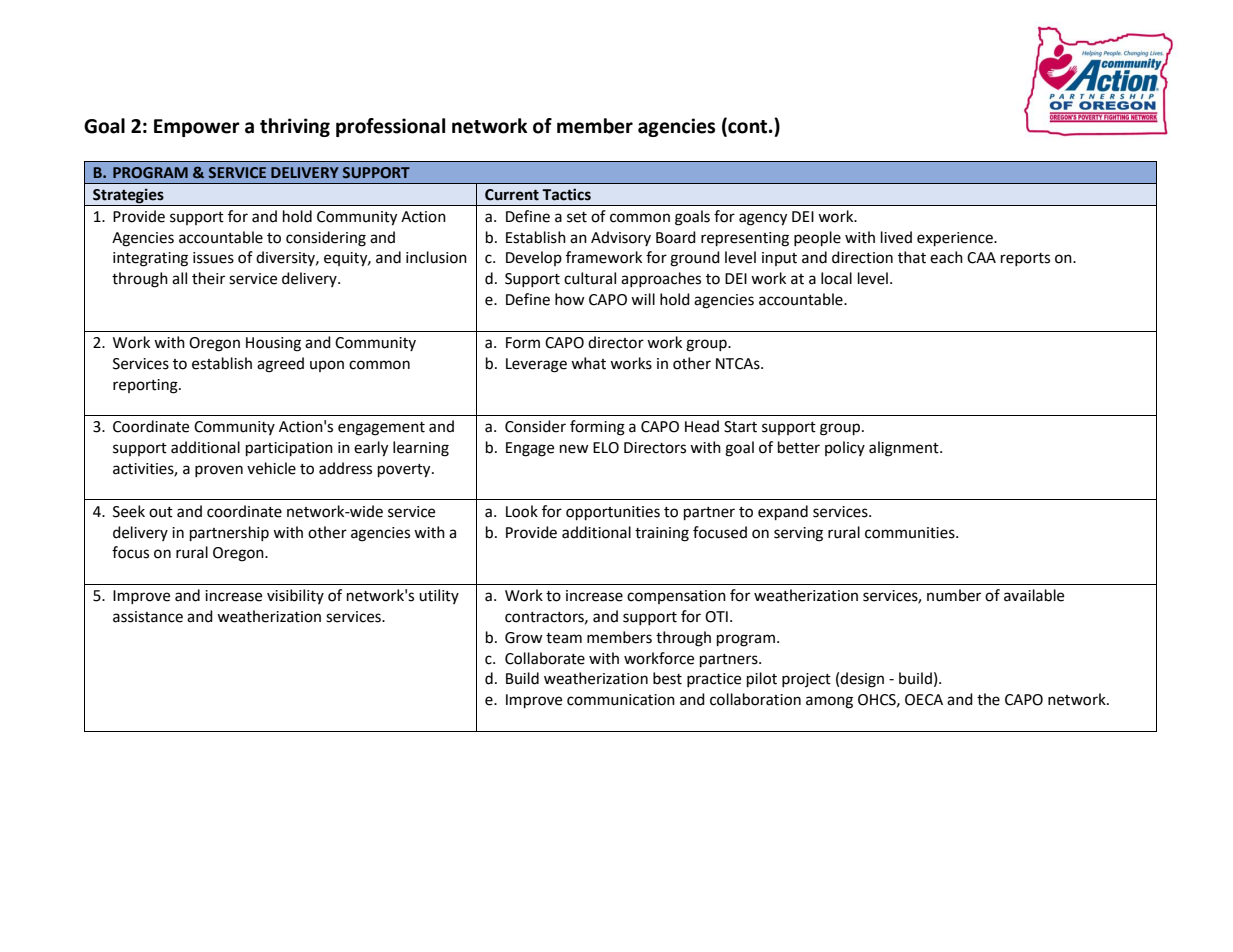 This screenshot has width=1233, height=952. Describe the element at coordinates (273, 344) in the screenshot. I see `Housing` at that location.
